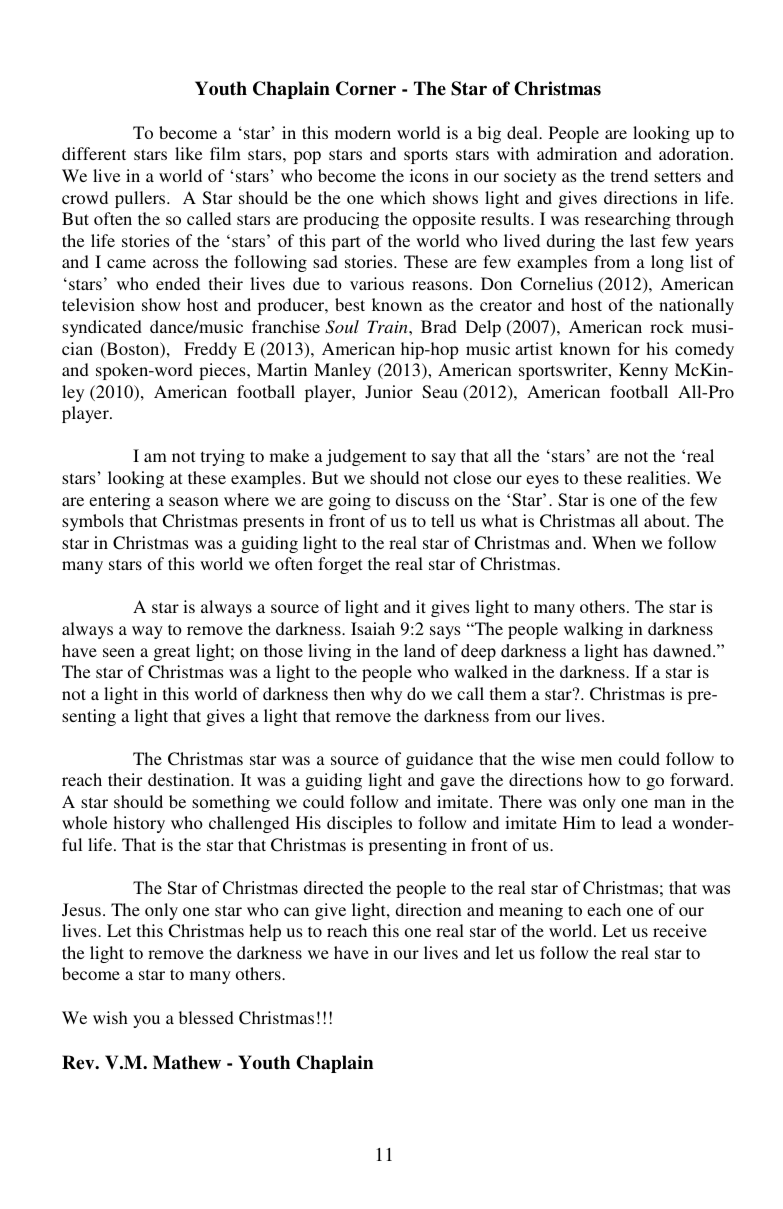 The width and height of the screenshot is (783, 1209). I want to click on about, so click(666, 520).
